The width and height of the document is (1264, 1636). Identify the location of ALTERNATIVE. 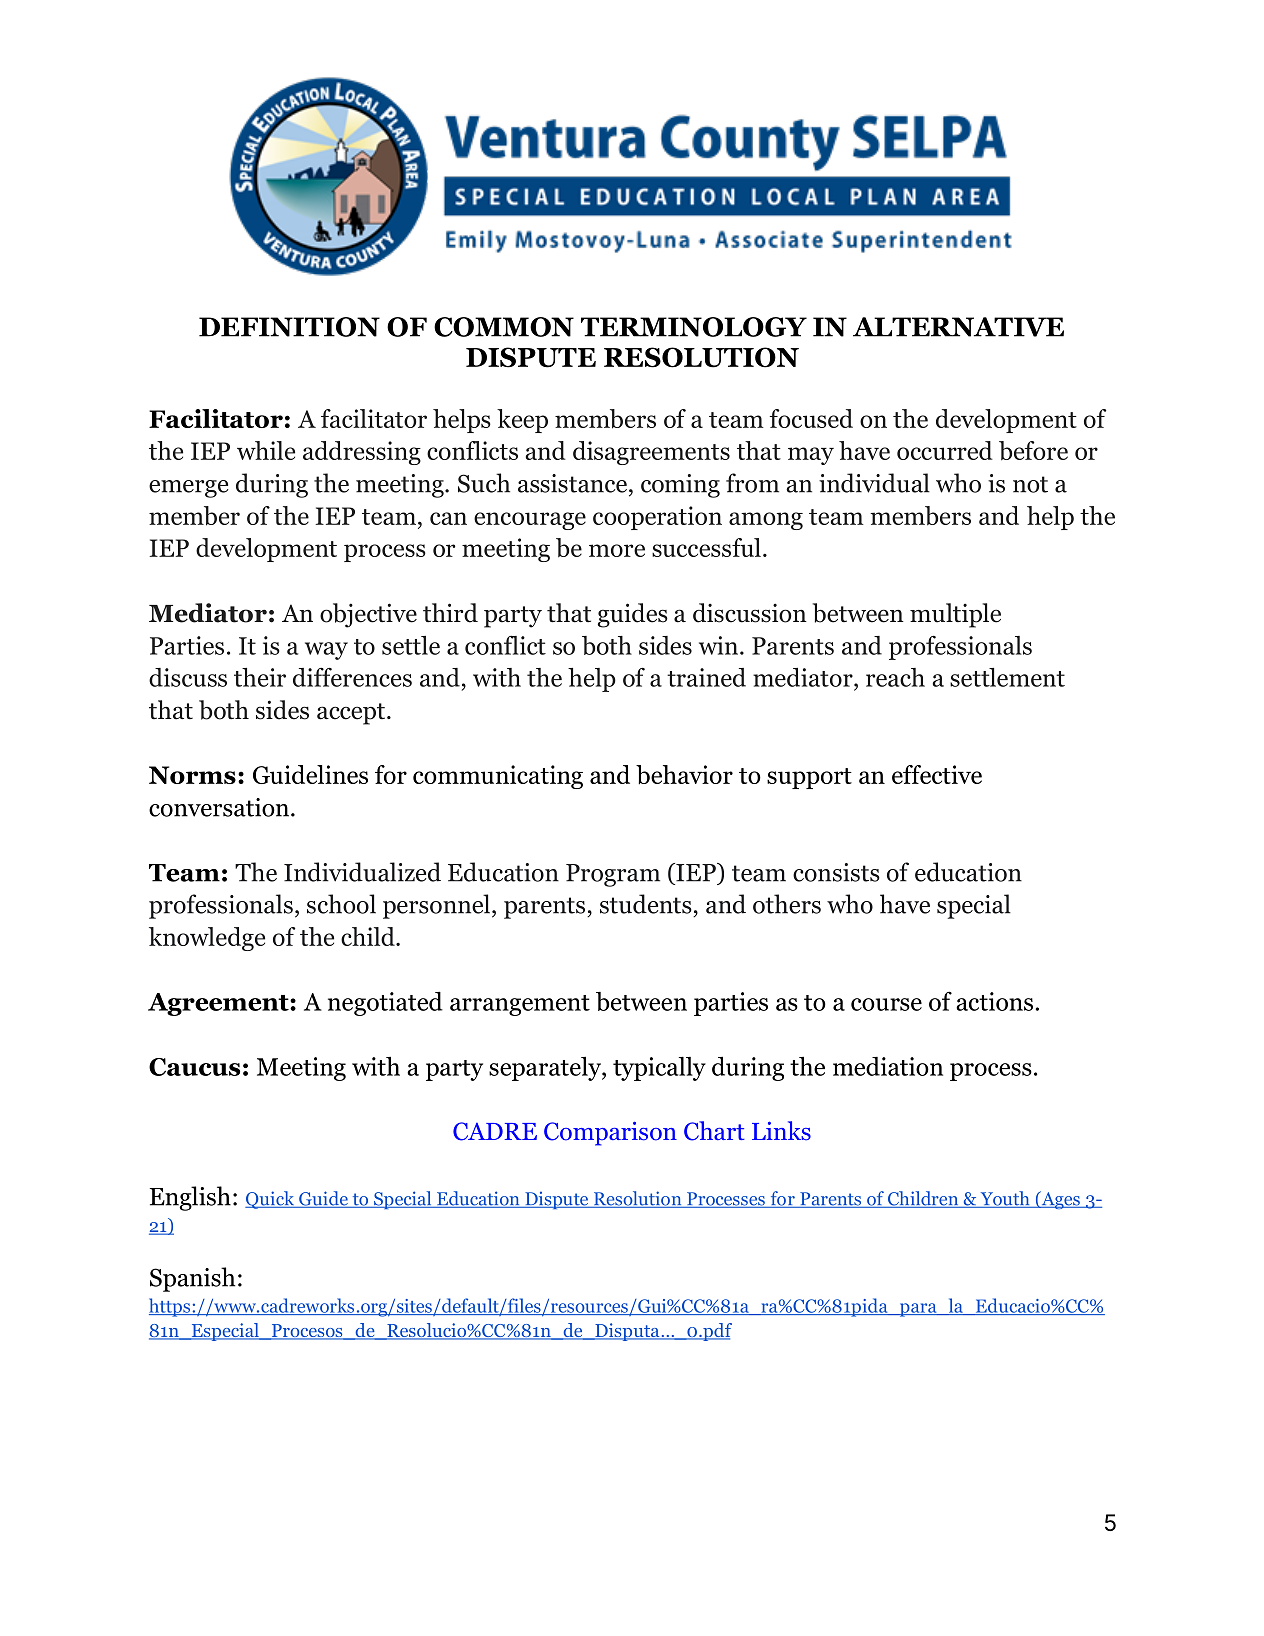
(958, 327).
